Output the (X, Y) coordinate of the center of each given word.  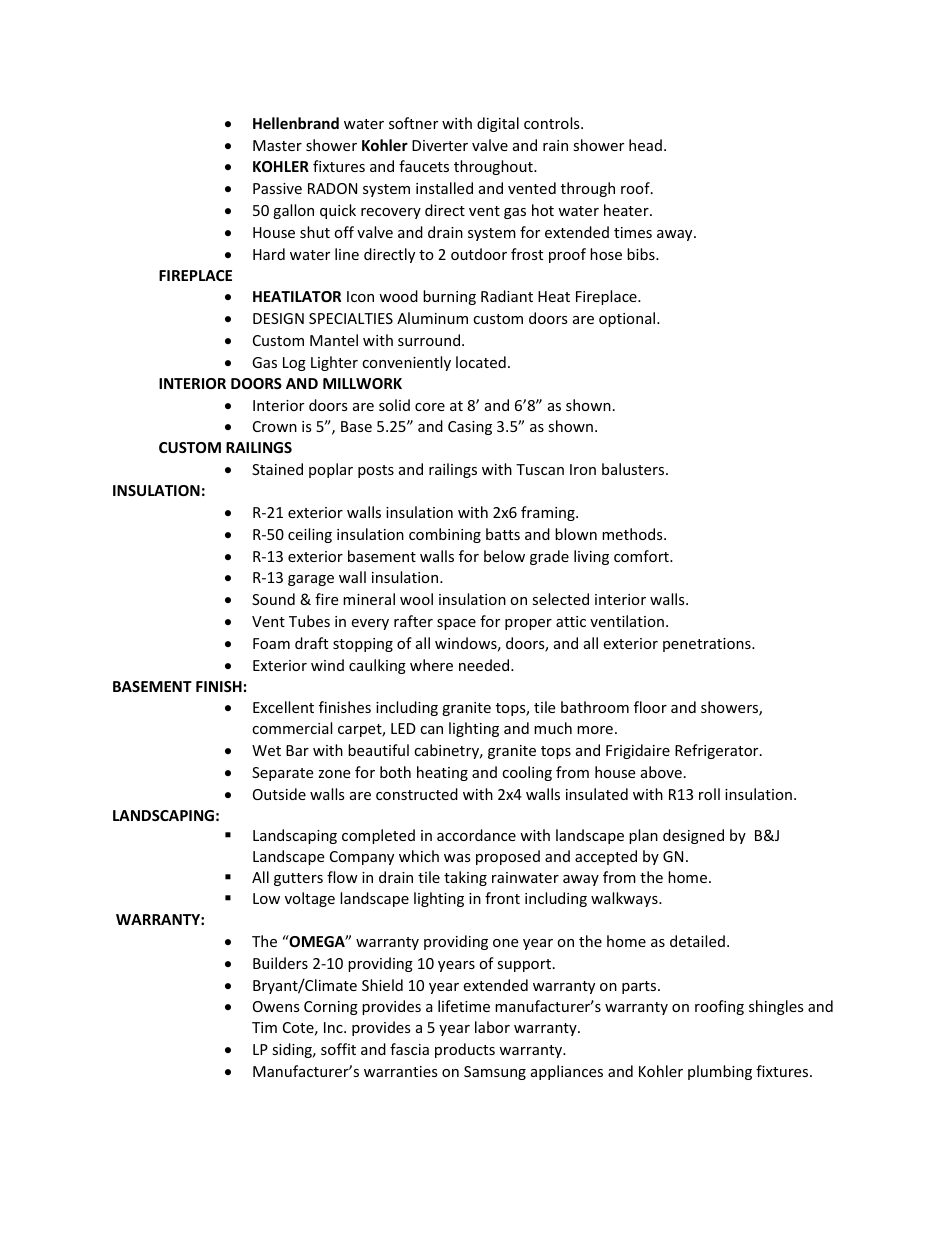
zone (334, 774)
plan (643, 836)
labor (492, 1027)
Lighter (334, 363)
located (481, 362)
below (504, 556)
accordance (476, 835)
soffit (338, 1049)
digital (498, 124)
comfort (642, 556)
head (645, 145)
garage (311, 580)
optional (628, 319)
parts (640, 987)
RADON (332, 188)
